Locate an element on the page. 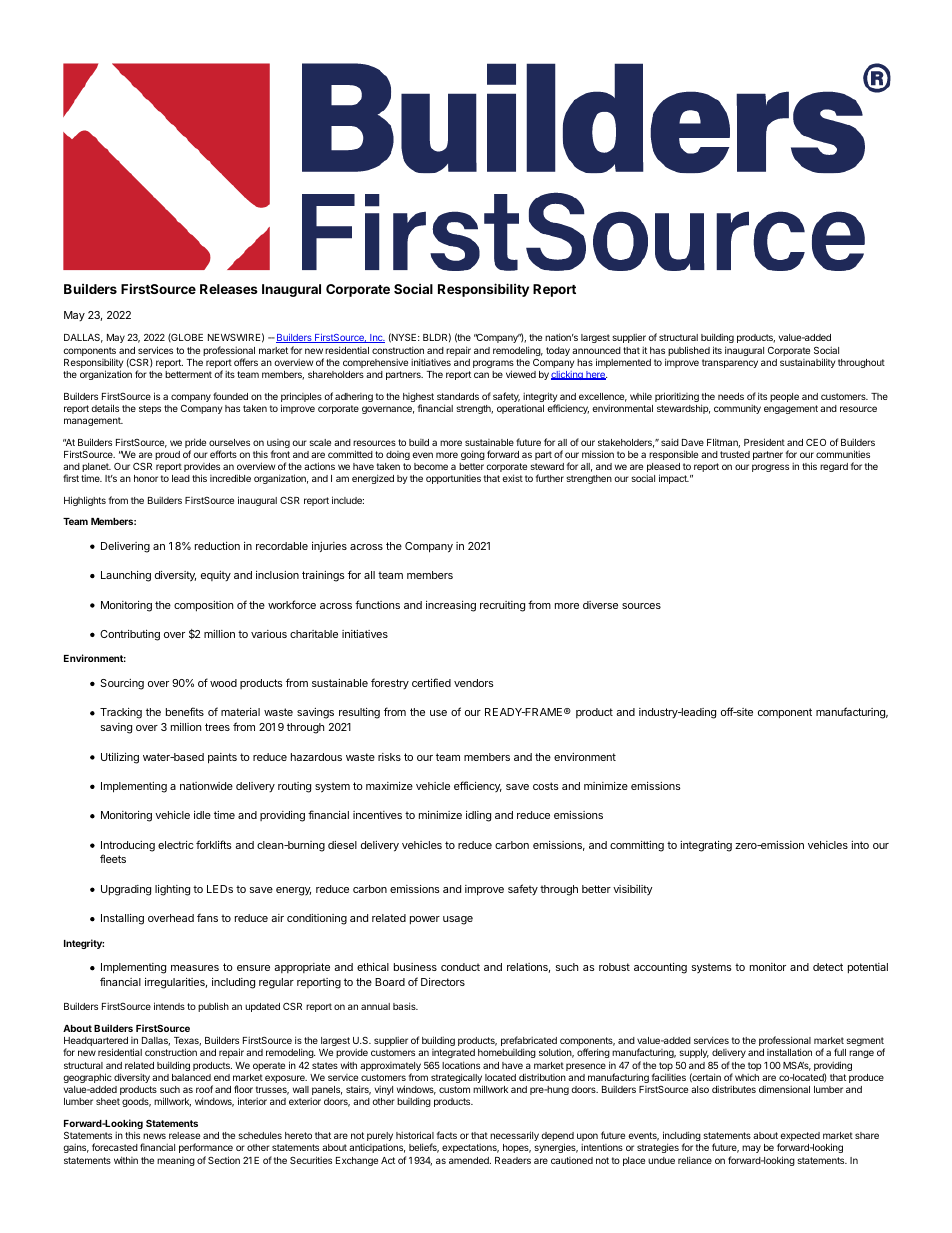 The width and height of the document is (952, 1233). sustainability is located at coordinates (807, 363).
